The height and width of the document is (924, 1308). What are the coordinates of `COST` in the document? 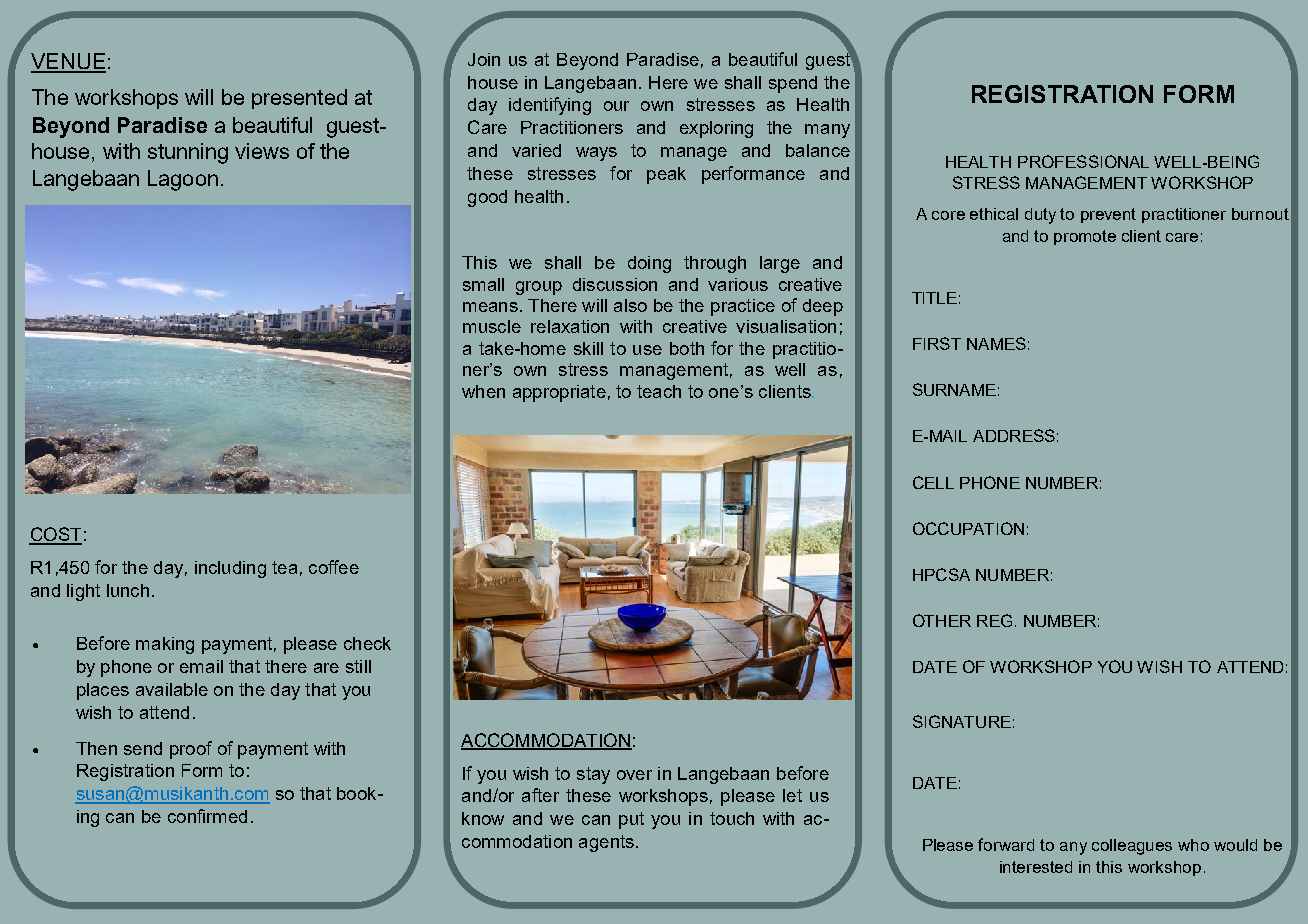 It's located at (55, 535).
